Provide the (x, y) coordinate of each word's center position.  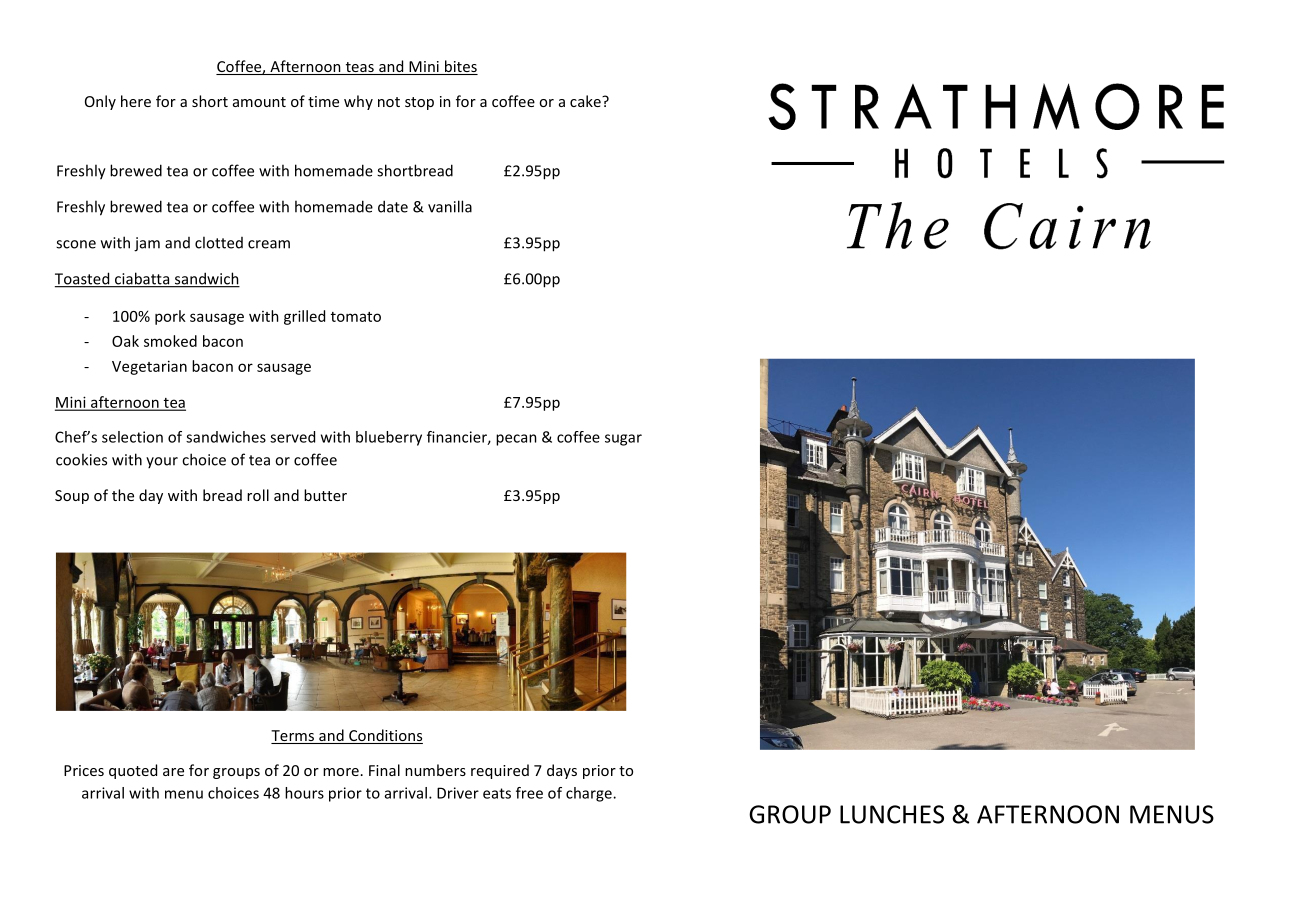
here (136, 101)
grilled (304, 317)
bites (460, 67)
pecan (516, 440)
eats (497, 793)
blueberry (389, 438)
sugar (623, 440)
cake (586, 101)
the (123, 495)
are (173, 772)
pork (170, 317)
